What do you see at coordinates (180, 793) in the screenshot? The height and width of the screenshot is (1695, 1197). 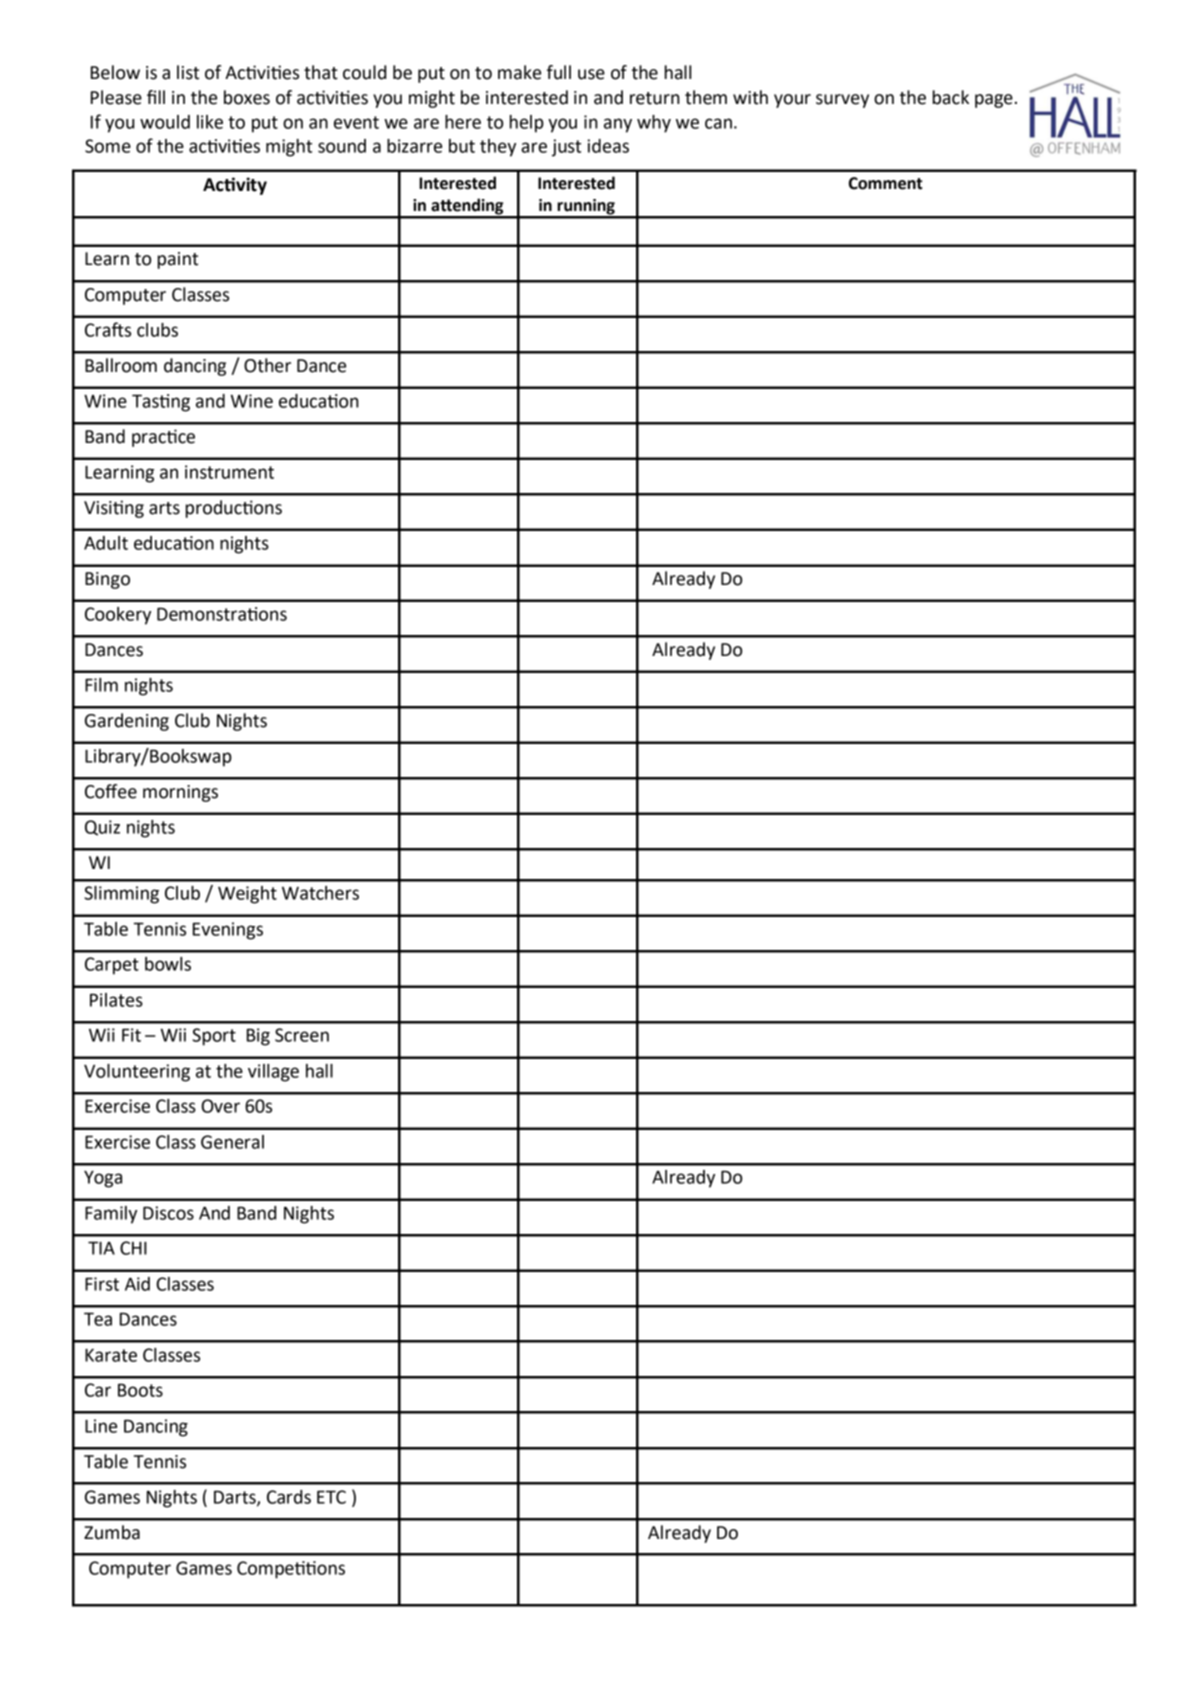 I see `mornings` at bounding box center [180, 793].
